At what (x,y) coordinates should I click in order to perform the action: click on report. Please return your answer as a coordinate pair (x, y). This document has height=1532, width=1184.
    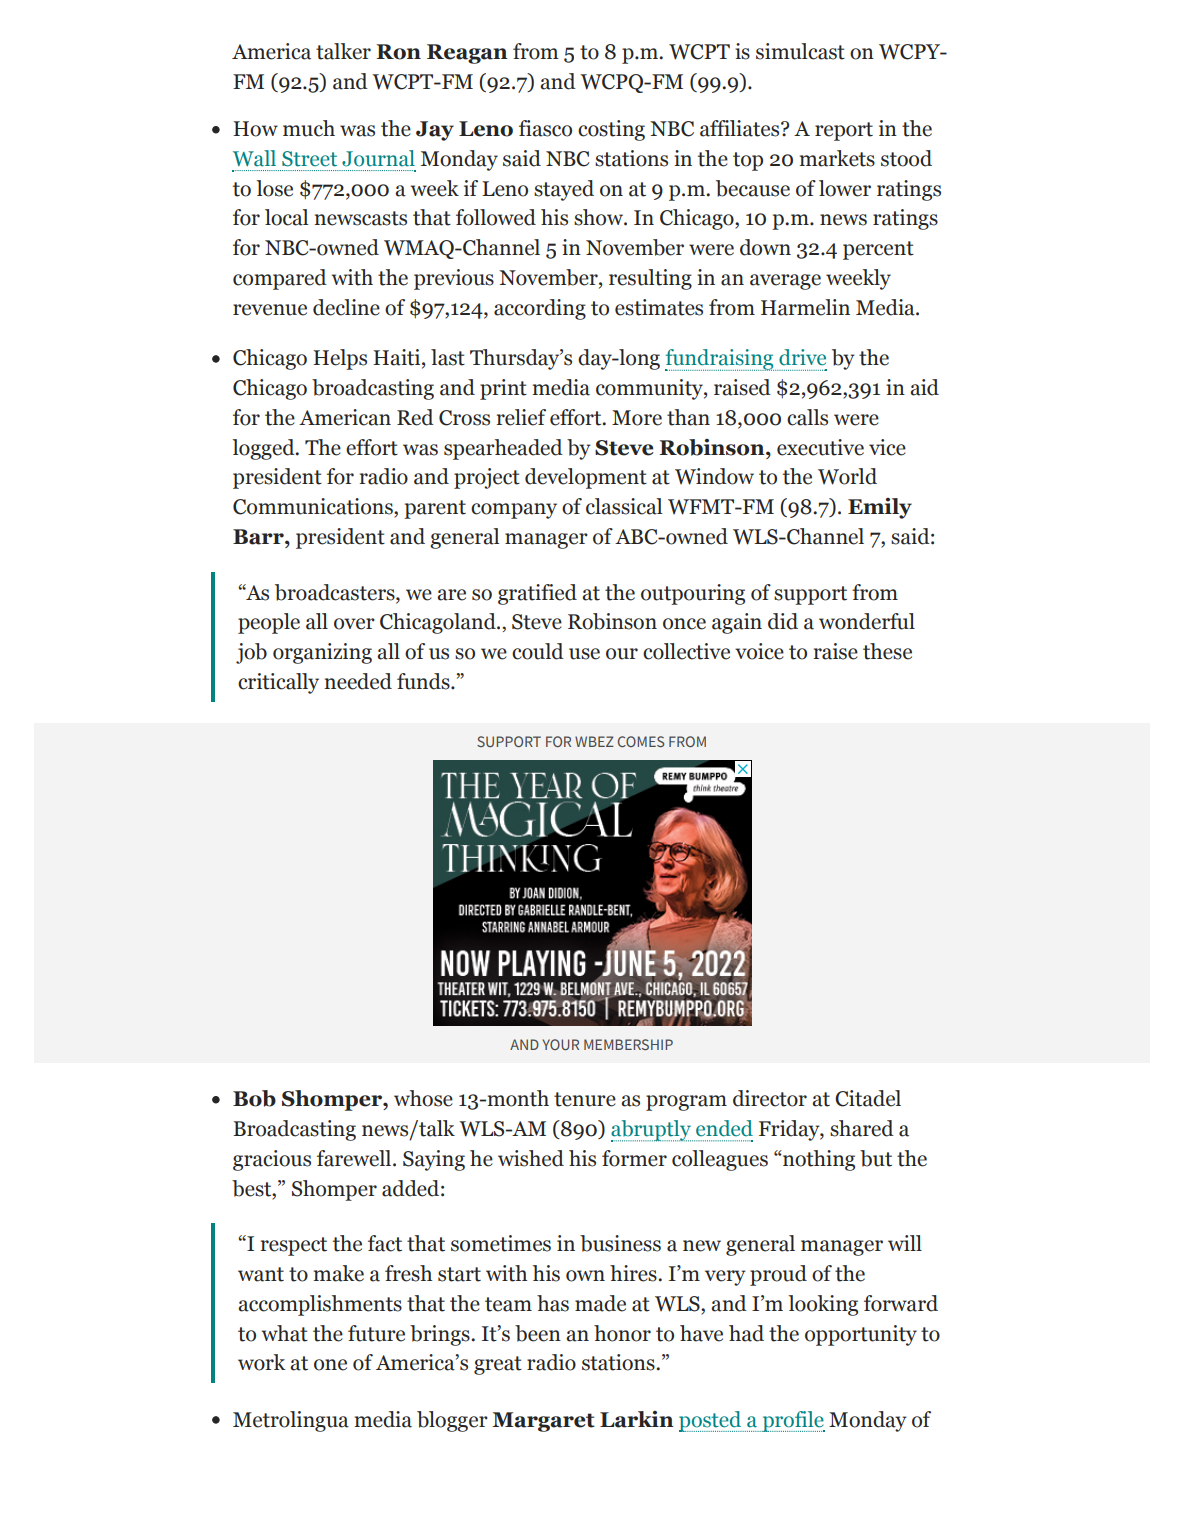
    Looking at the image, I should click on (844, 131).
